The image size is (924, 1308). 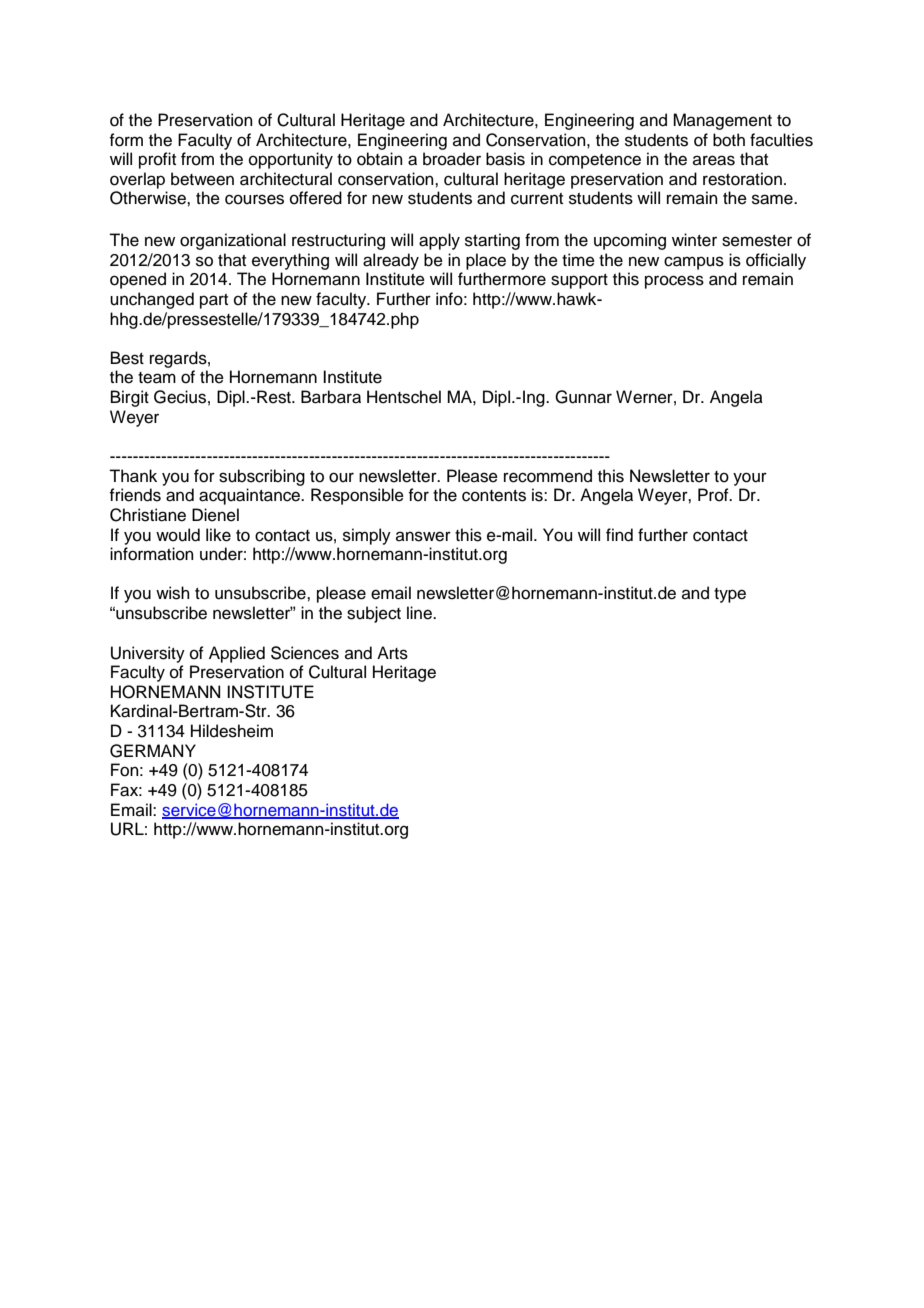 I want to click on recommend, so click(x=548, y=476).
